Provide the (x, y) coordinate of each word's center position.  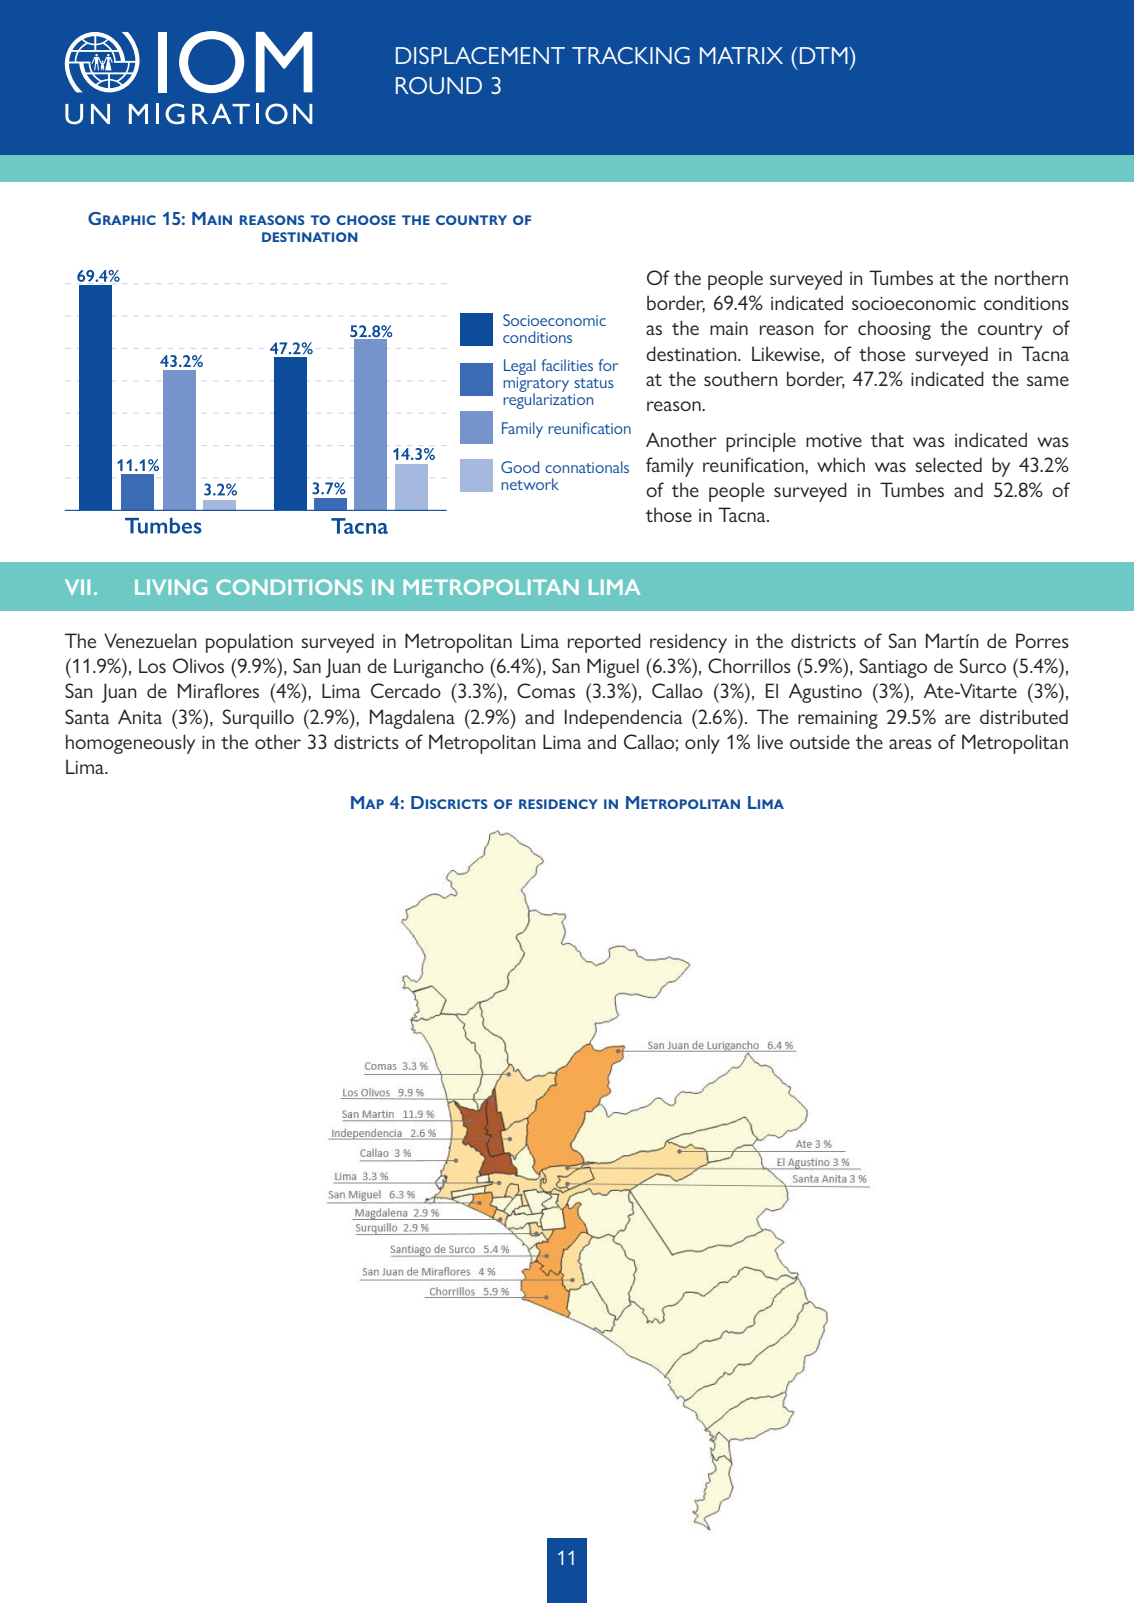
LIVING (171, 587)
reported (604, 643)
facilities (567, 365)
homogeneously (130, 744)
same (1048, 381)
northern (1031, 277)
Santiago (893, 668)
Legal (520, 367)
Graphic (122, 218)
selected (948, 464)
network (530, 484)
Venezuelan (150, 640)
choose (366, 220)
